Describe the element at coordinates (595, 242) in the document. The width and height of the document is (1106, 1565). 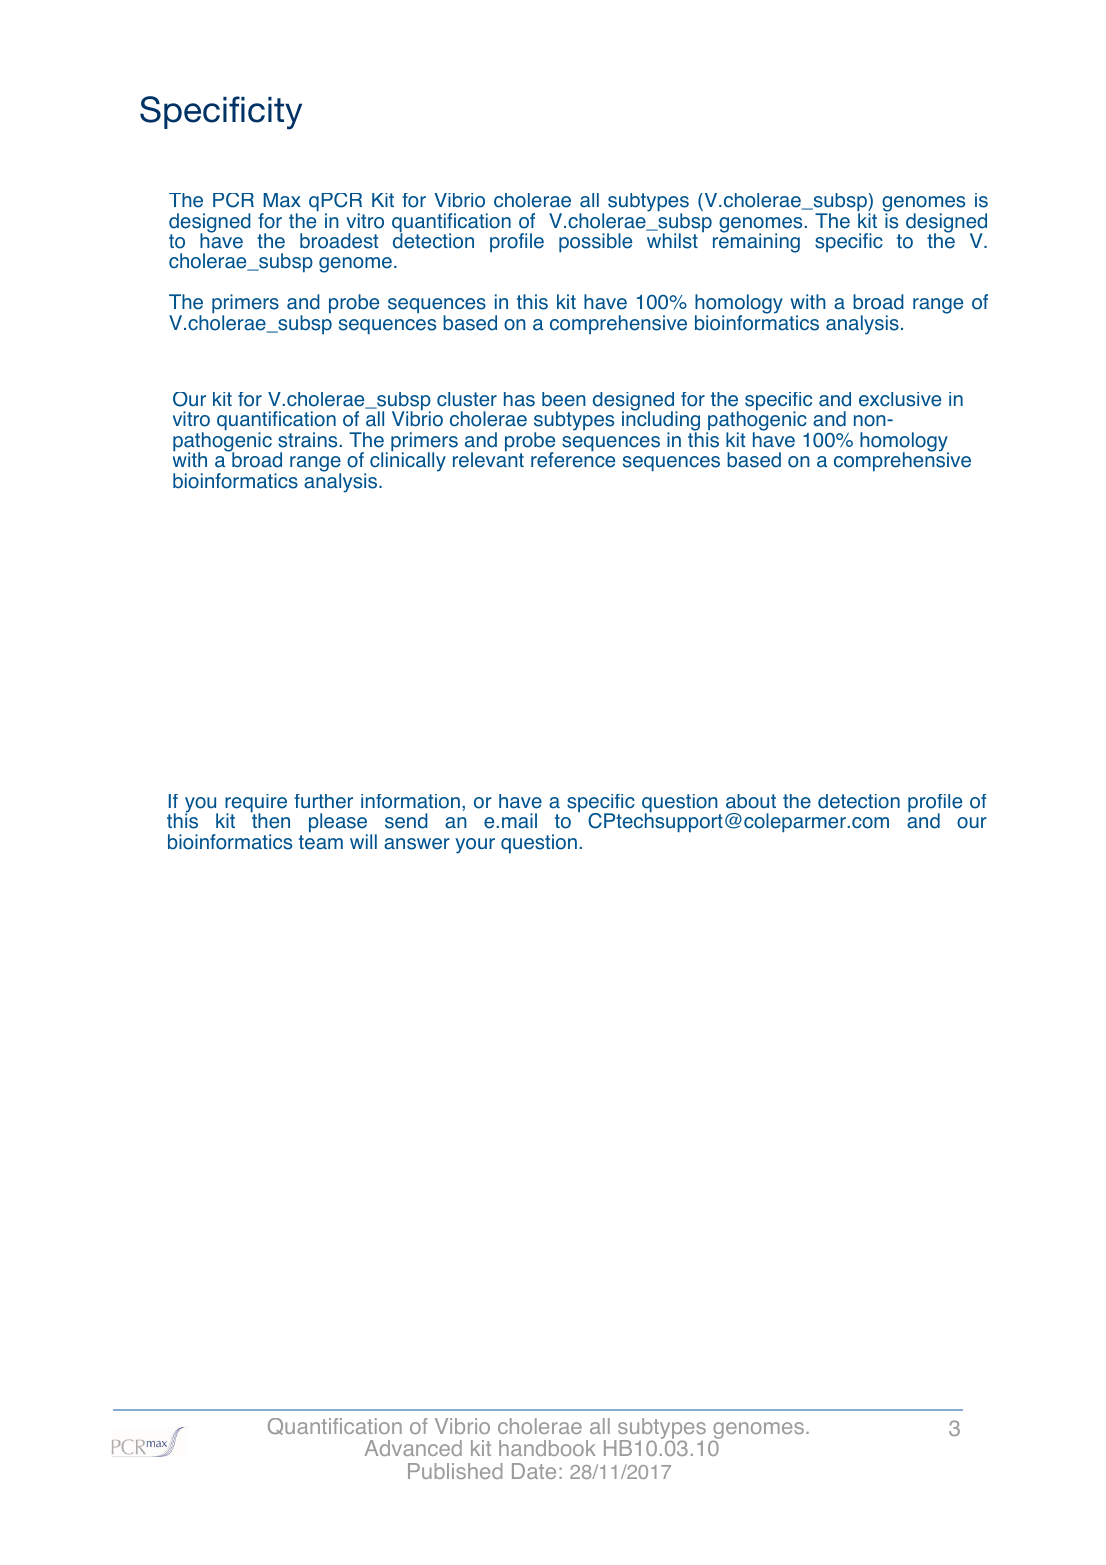
I see `possible` at that location.
